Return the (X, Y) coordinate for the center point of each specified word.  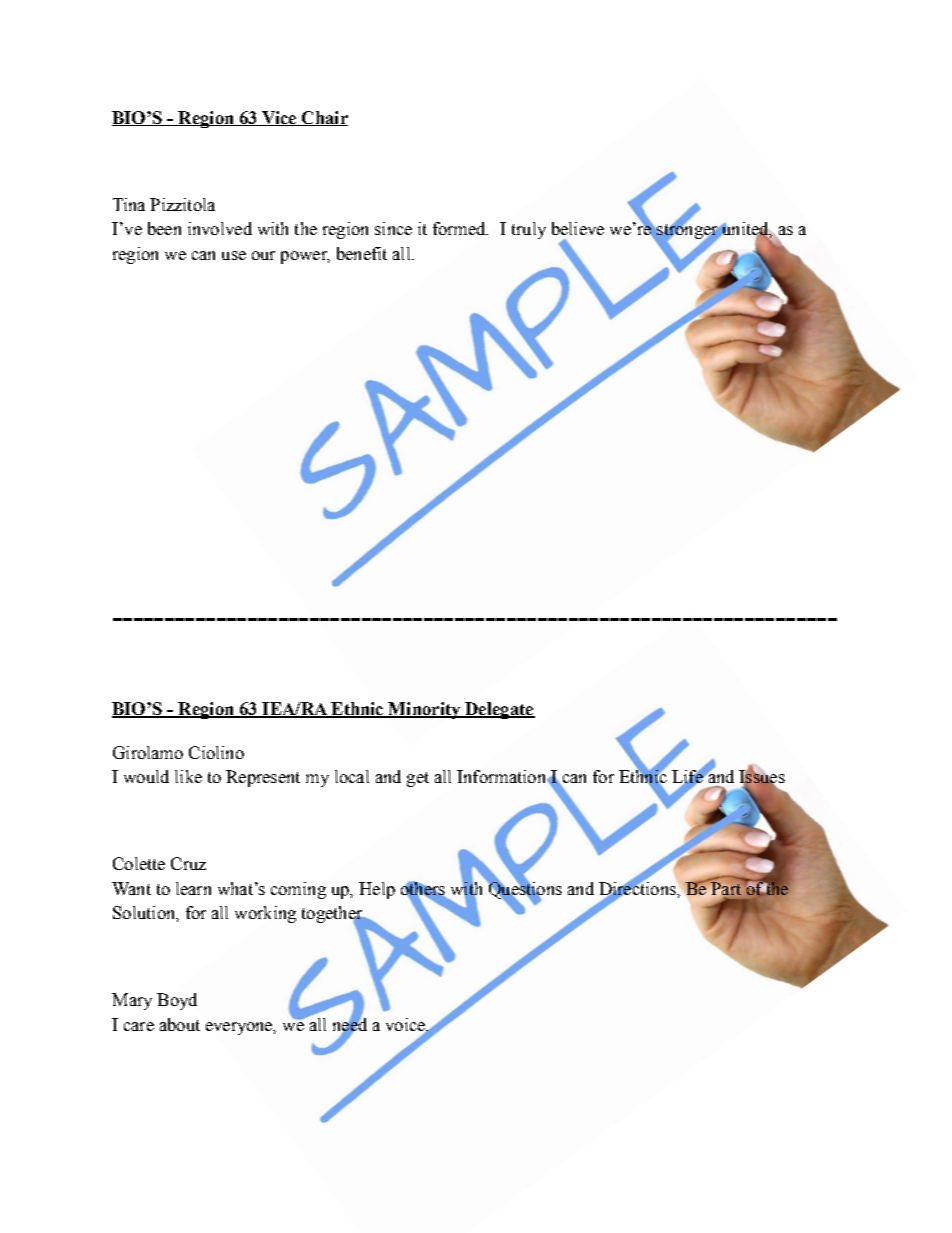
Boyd (177, 1001)
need (350, 1024)
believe (578, 228)
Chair (323, 118)
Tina (129, 204)
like (188, 776)
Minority (425, 710)
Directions (638, 888)
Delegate (499, 710)
